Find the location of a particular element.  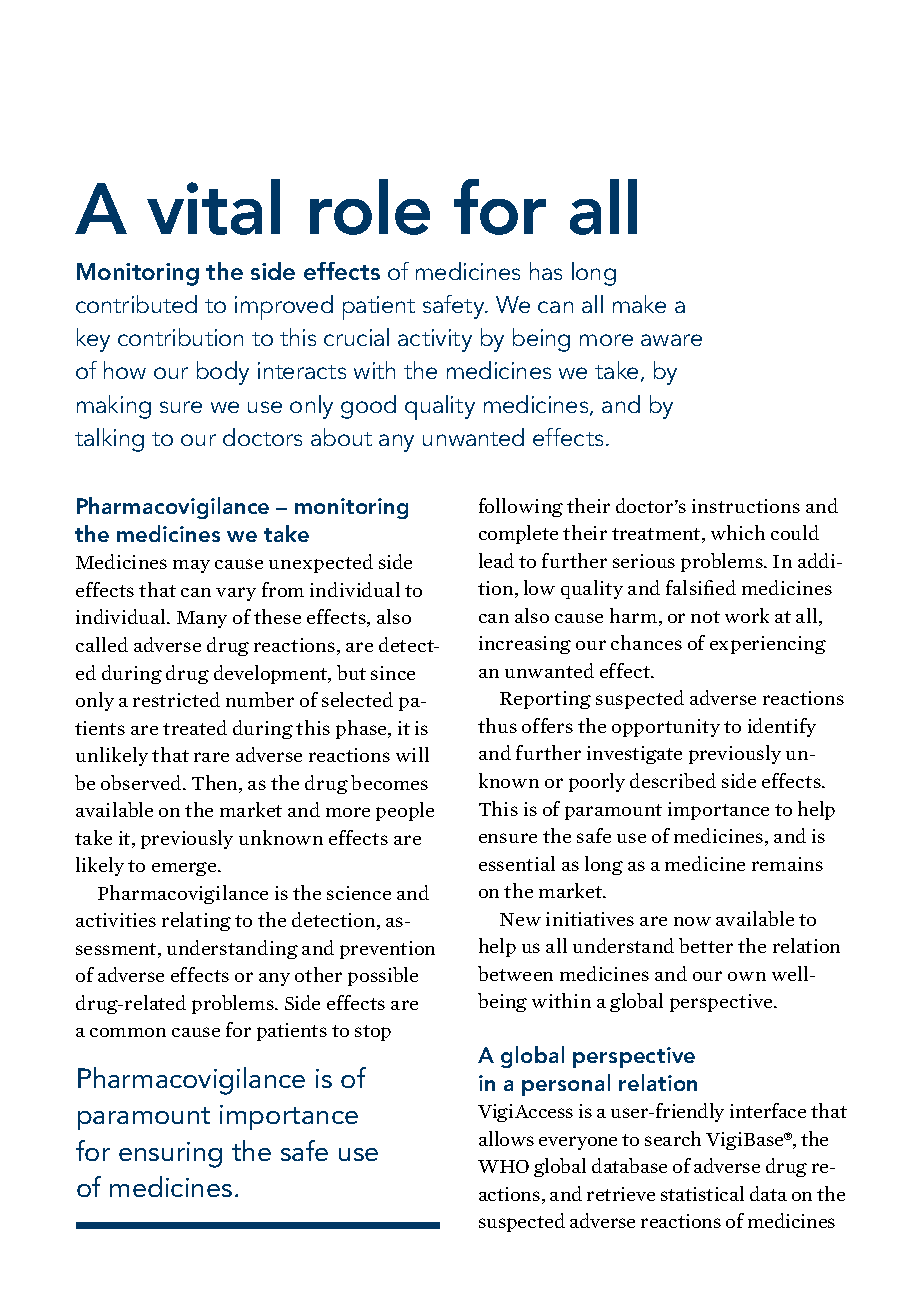

statistical is located at coordinates (702, 1193).
